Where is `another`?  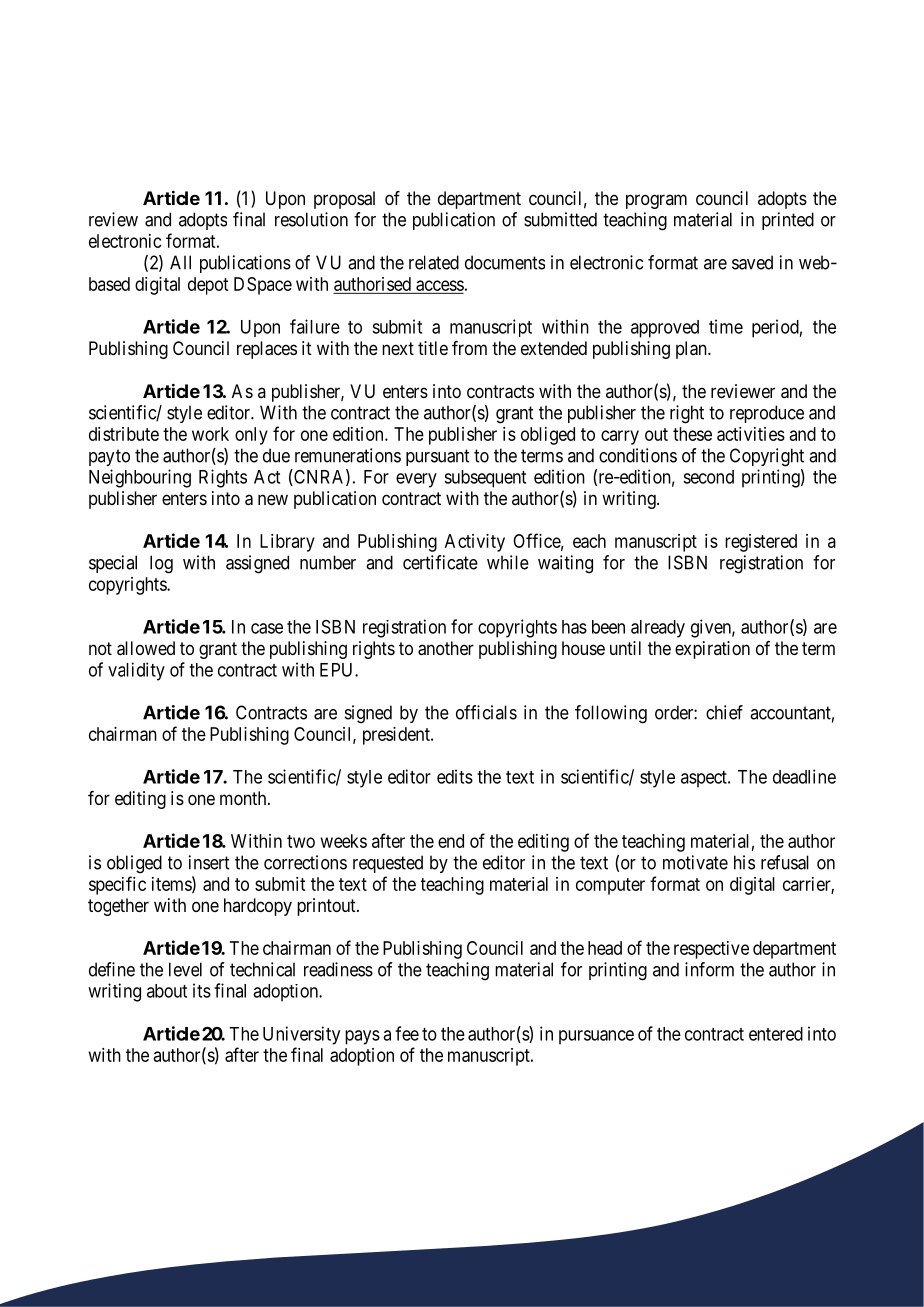
another is located at coordinates (446, 648).
